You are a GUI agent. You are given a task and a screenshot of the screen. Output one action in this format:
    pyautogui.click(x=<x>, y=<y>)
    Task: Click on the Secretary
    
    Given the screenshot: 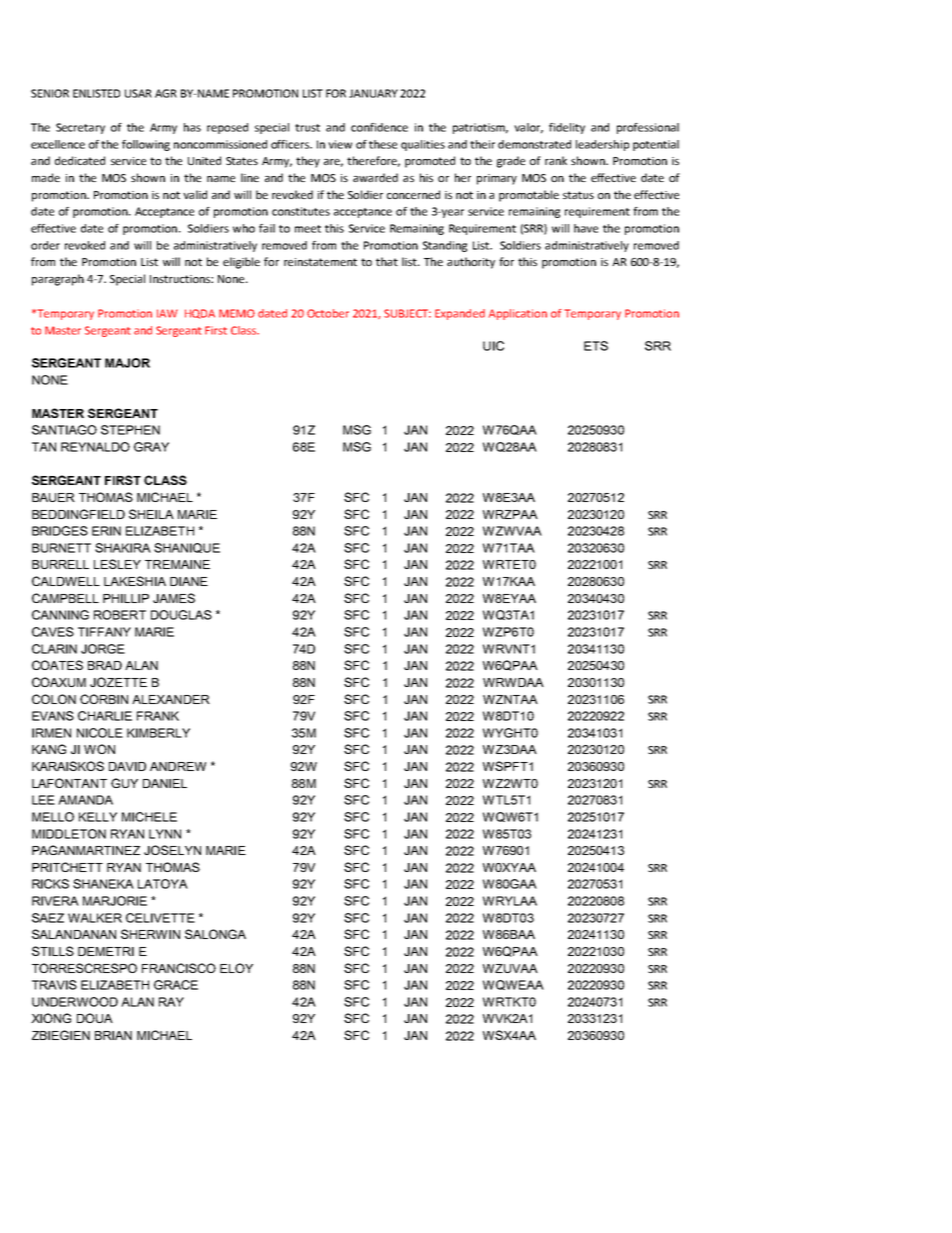 What is the action you would take?
    pyautogui.click(x=80, y=128)
